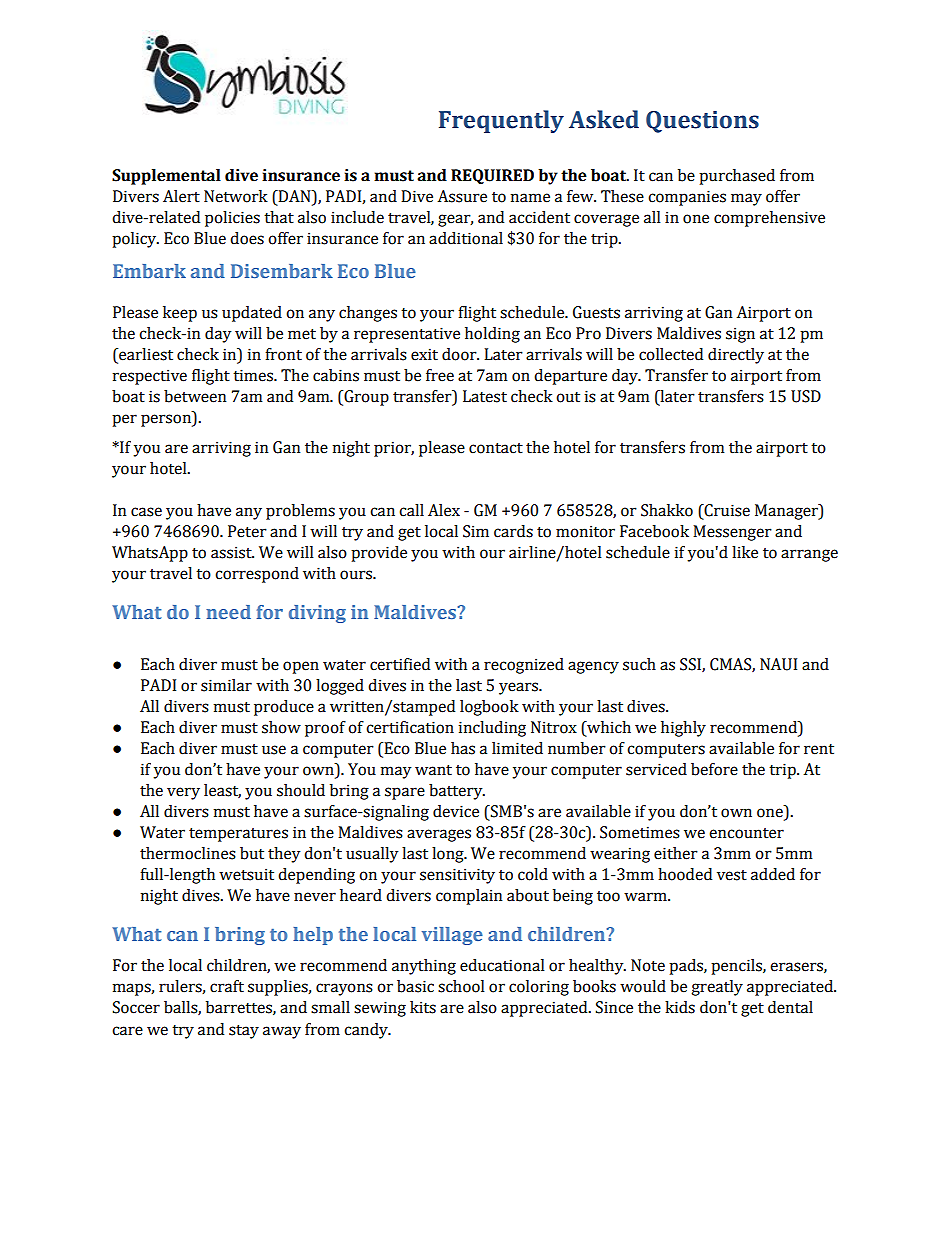 The width and height of the page is (952, 1233). I want to click on encounter, so click(746, 833).
